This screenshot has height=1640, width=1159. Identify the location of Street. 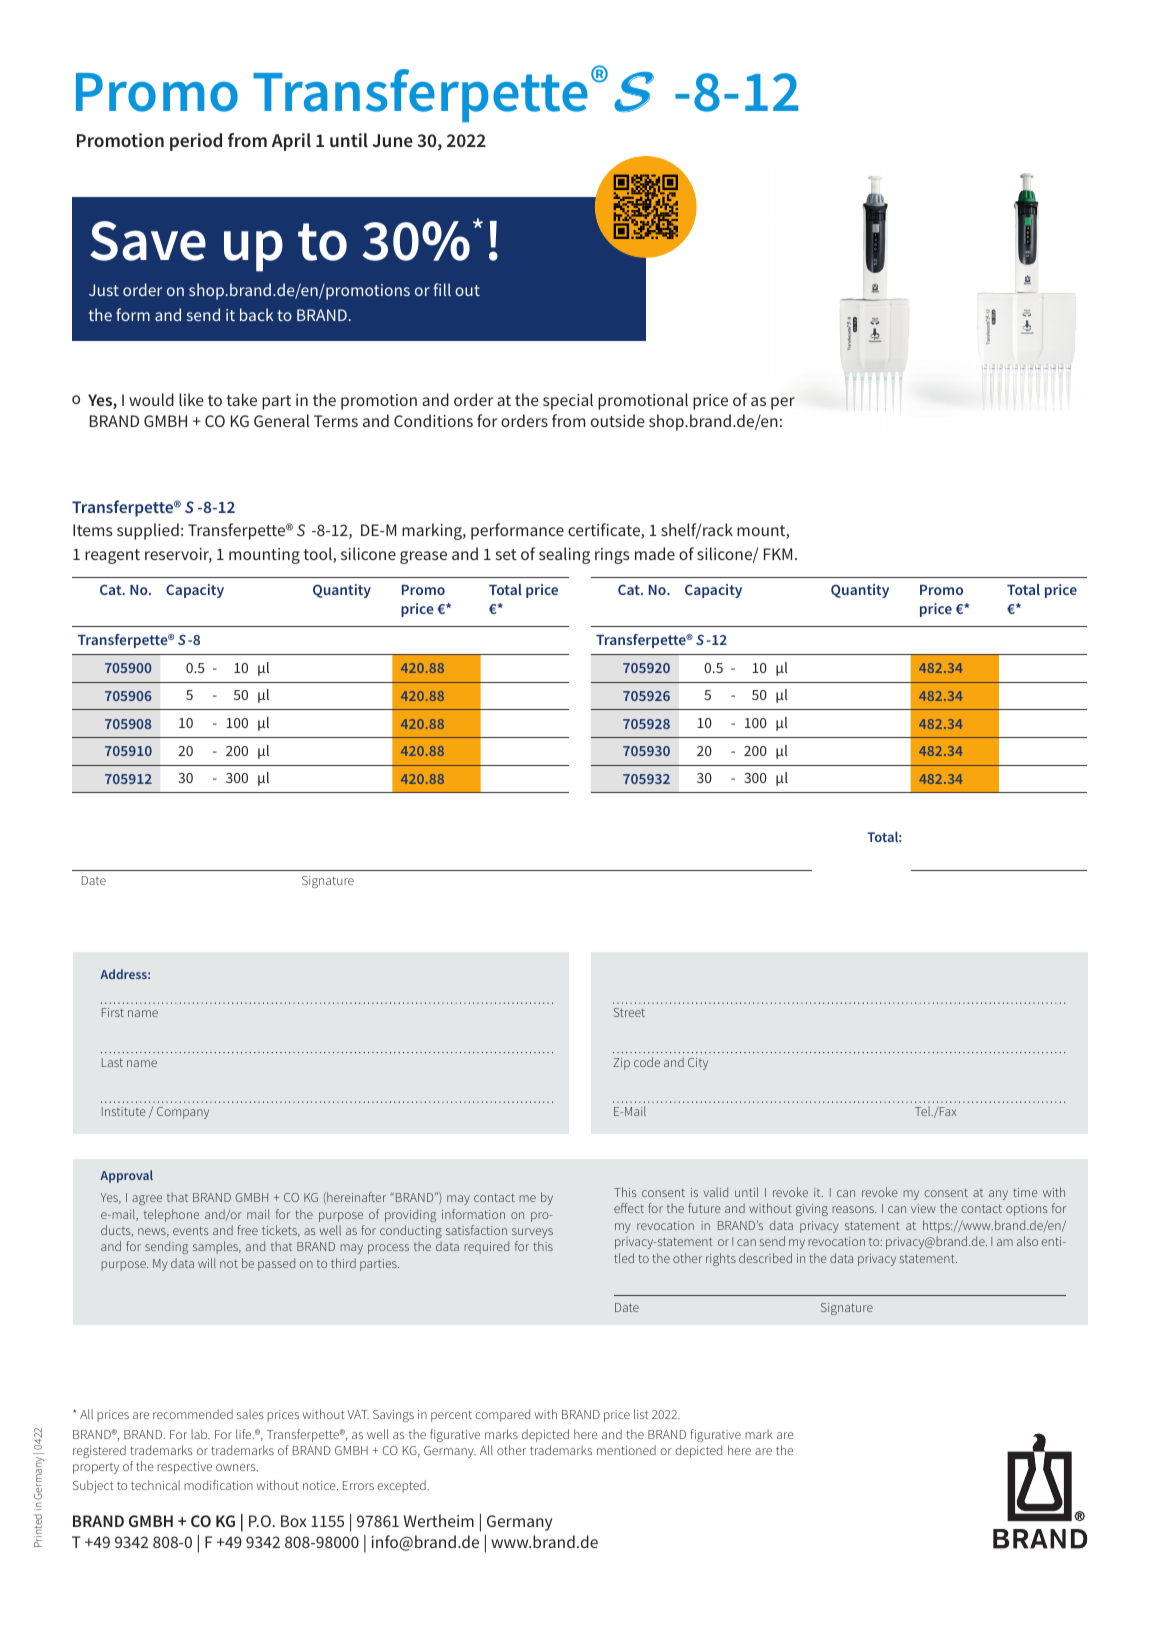
(629, 1012).
